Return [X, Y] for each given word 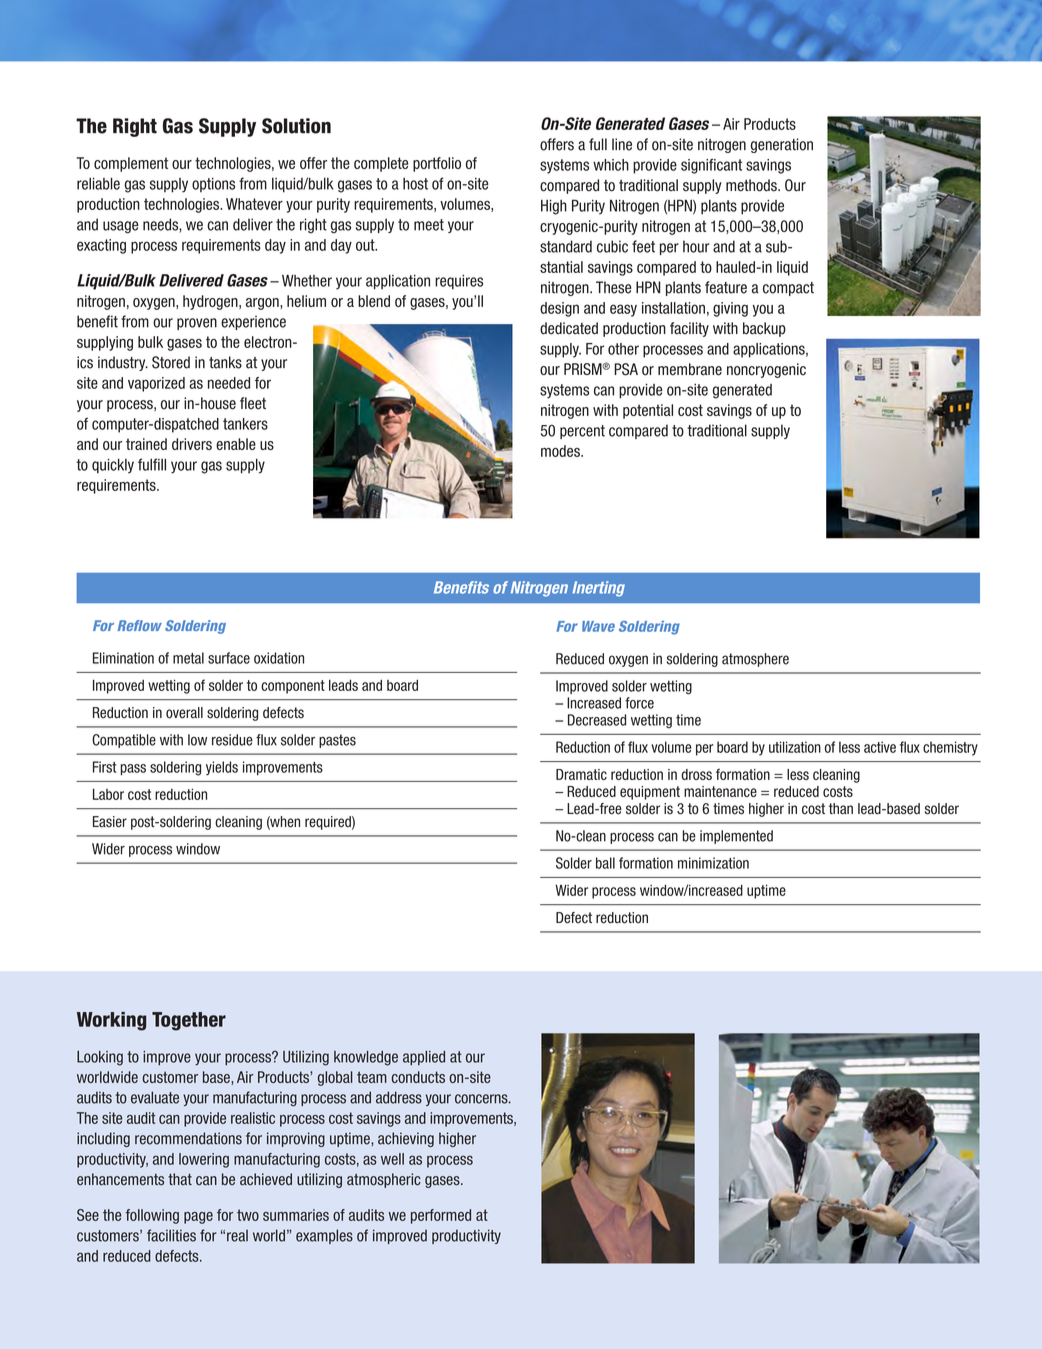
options [213, 185]
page [198, 1218]
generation [782, 145]
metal [188, 658]
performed [441, 1216]
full [598, 144]
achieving [406, 1139]
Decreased [597, 720]
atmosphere [755, 660]
